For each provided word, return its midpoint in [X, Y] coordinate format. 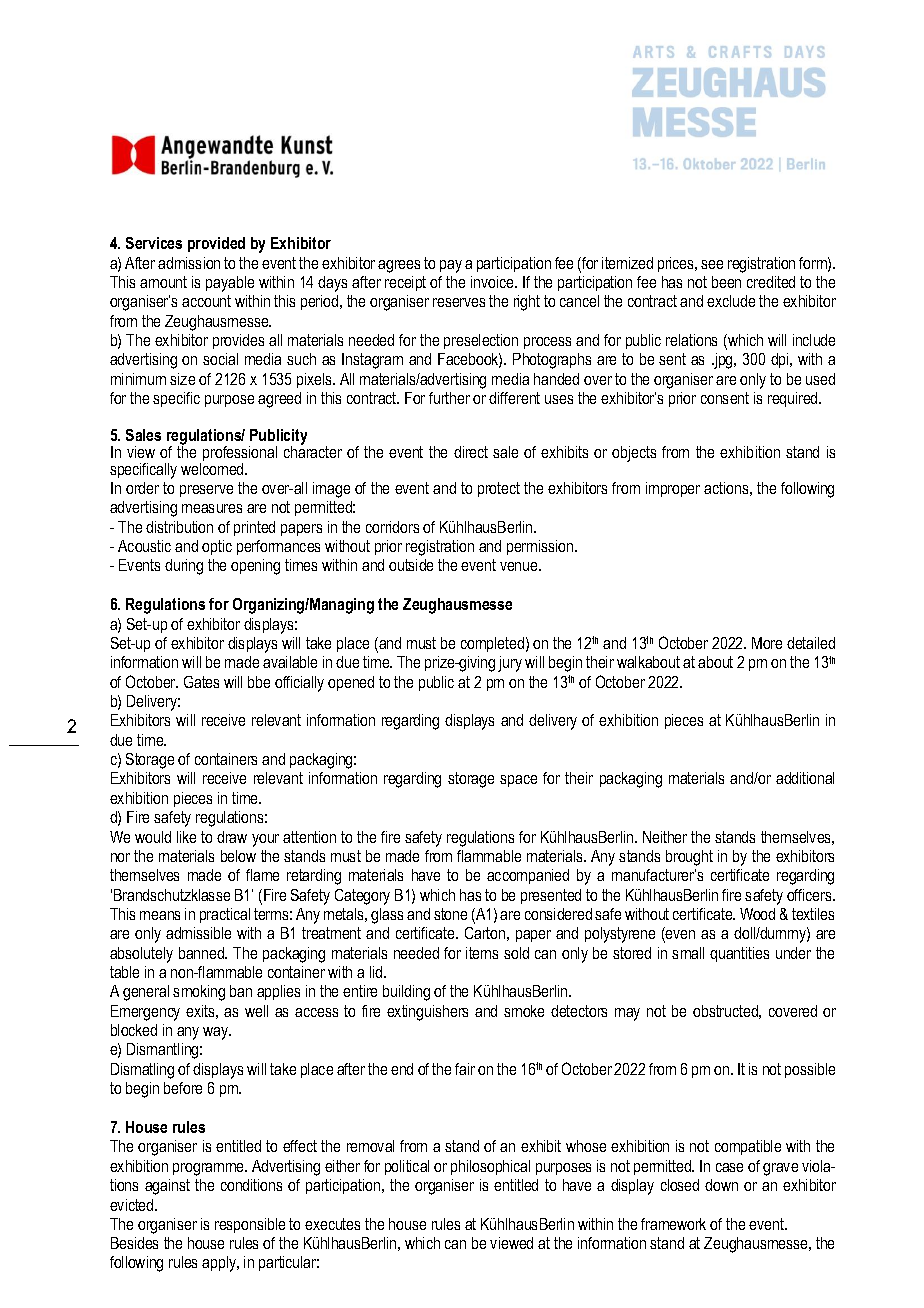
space [518, 781]
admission [189, 263]
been [726, 282]
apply [220, 1264]
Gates [201, 682]
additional [805, 778]
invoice [493, 282]
